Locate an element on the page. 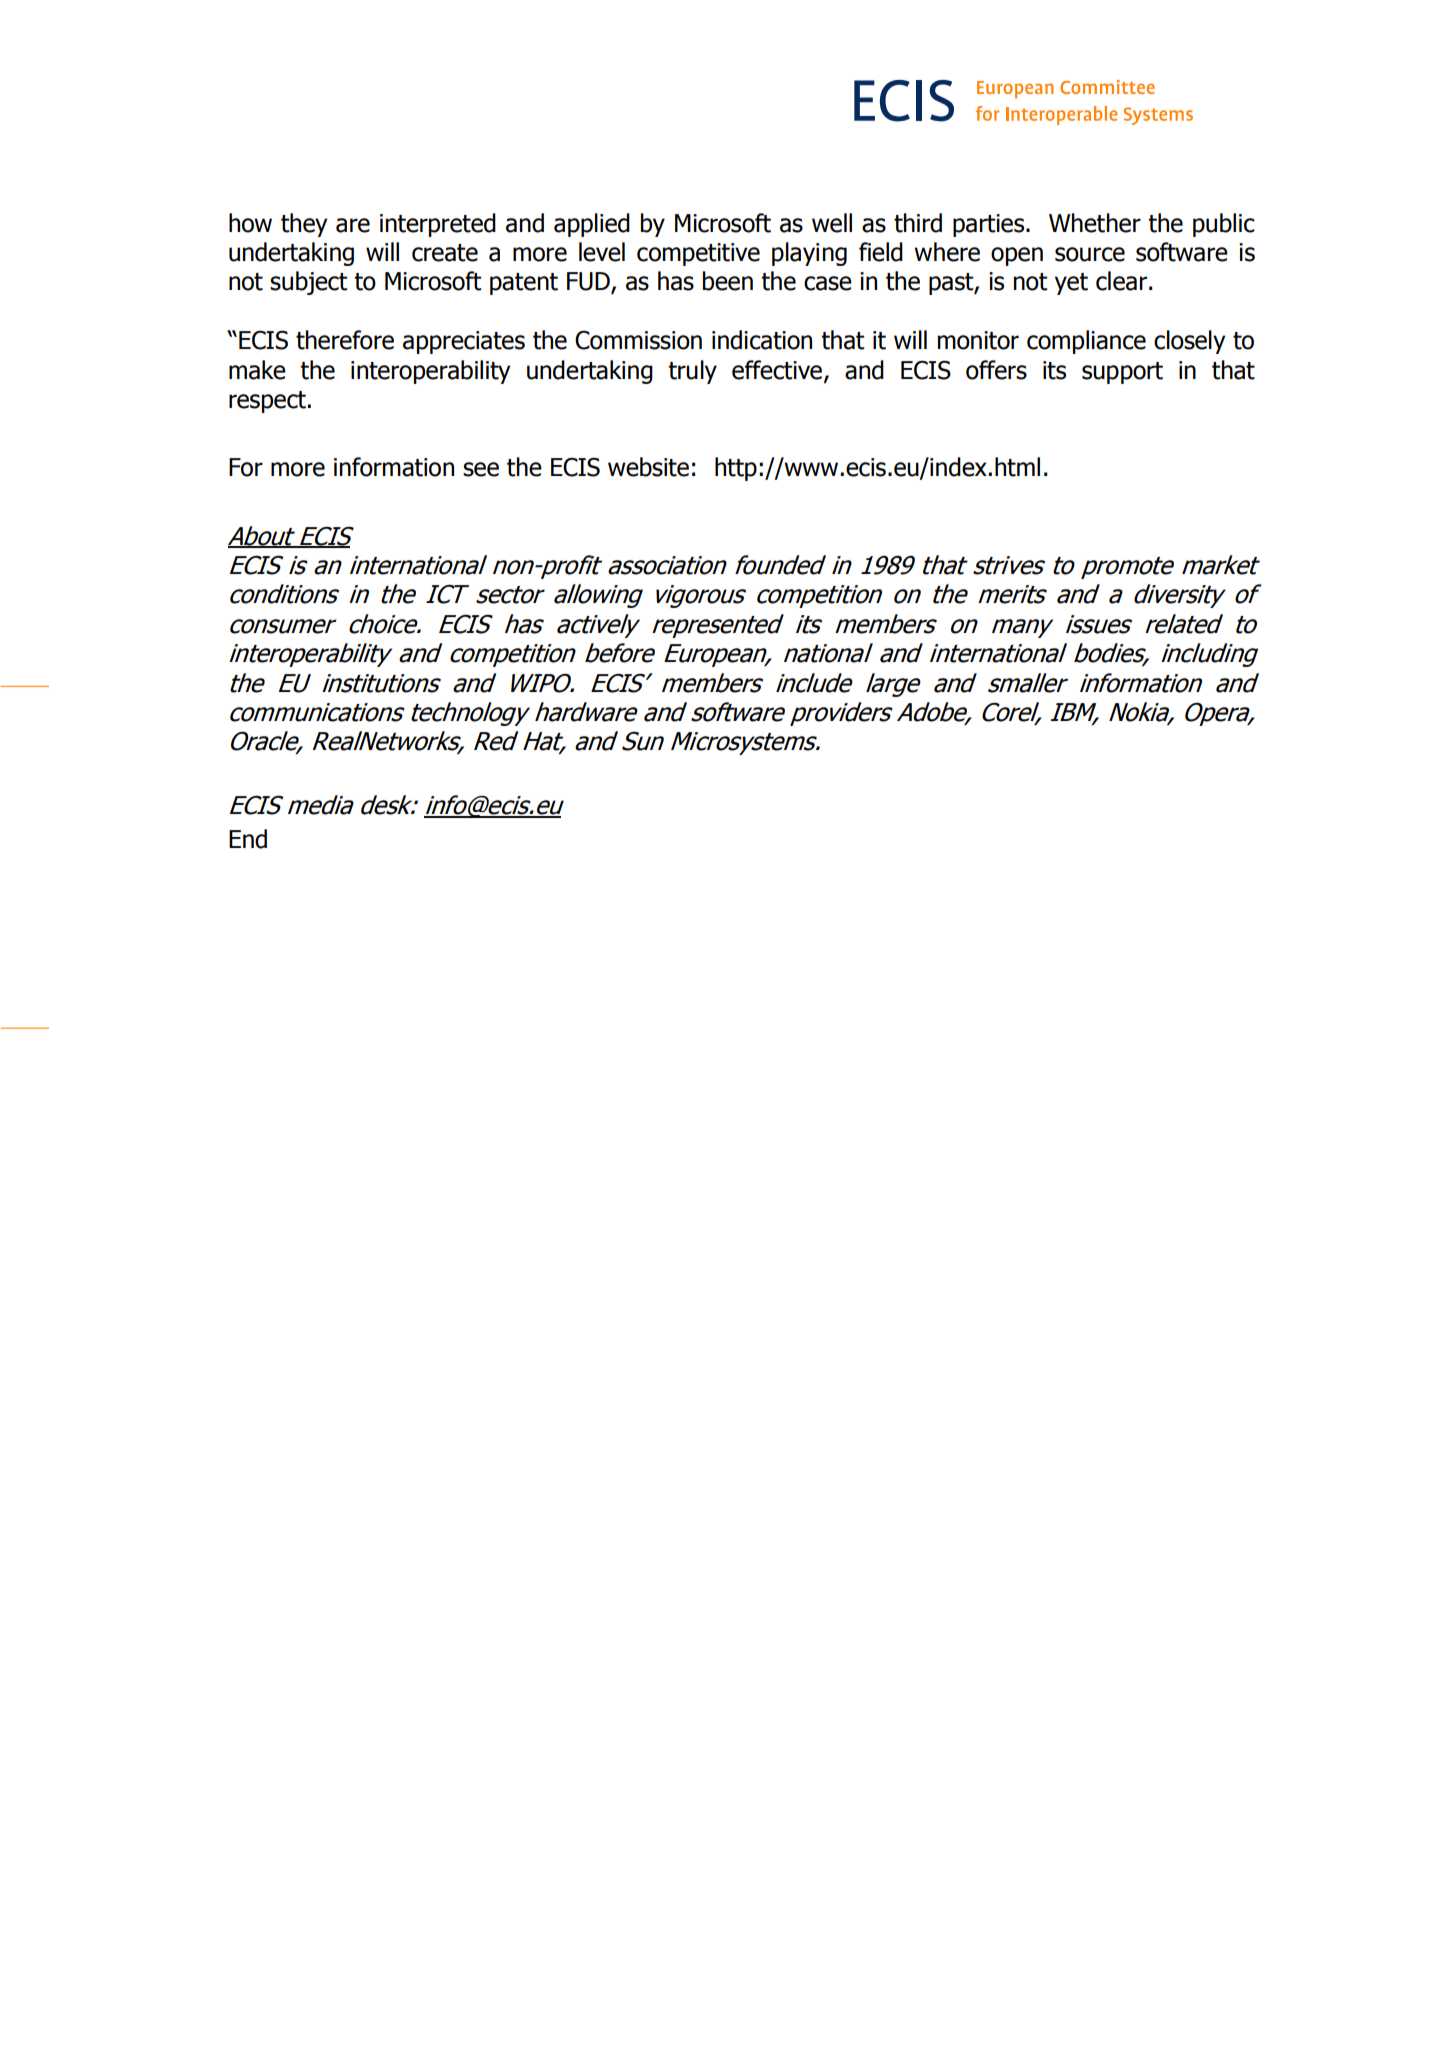 Image resolution: width=1449 pixels, height=2051 pixels. offers is located at coordinates (996, 370).
